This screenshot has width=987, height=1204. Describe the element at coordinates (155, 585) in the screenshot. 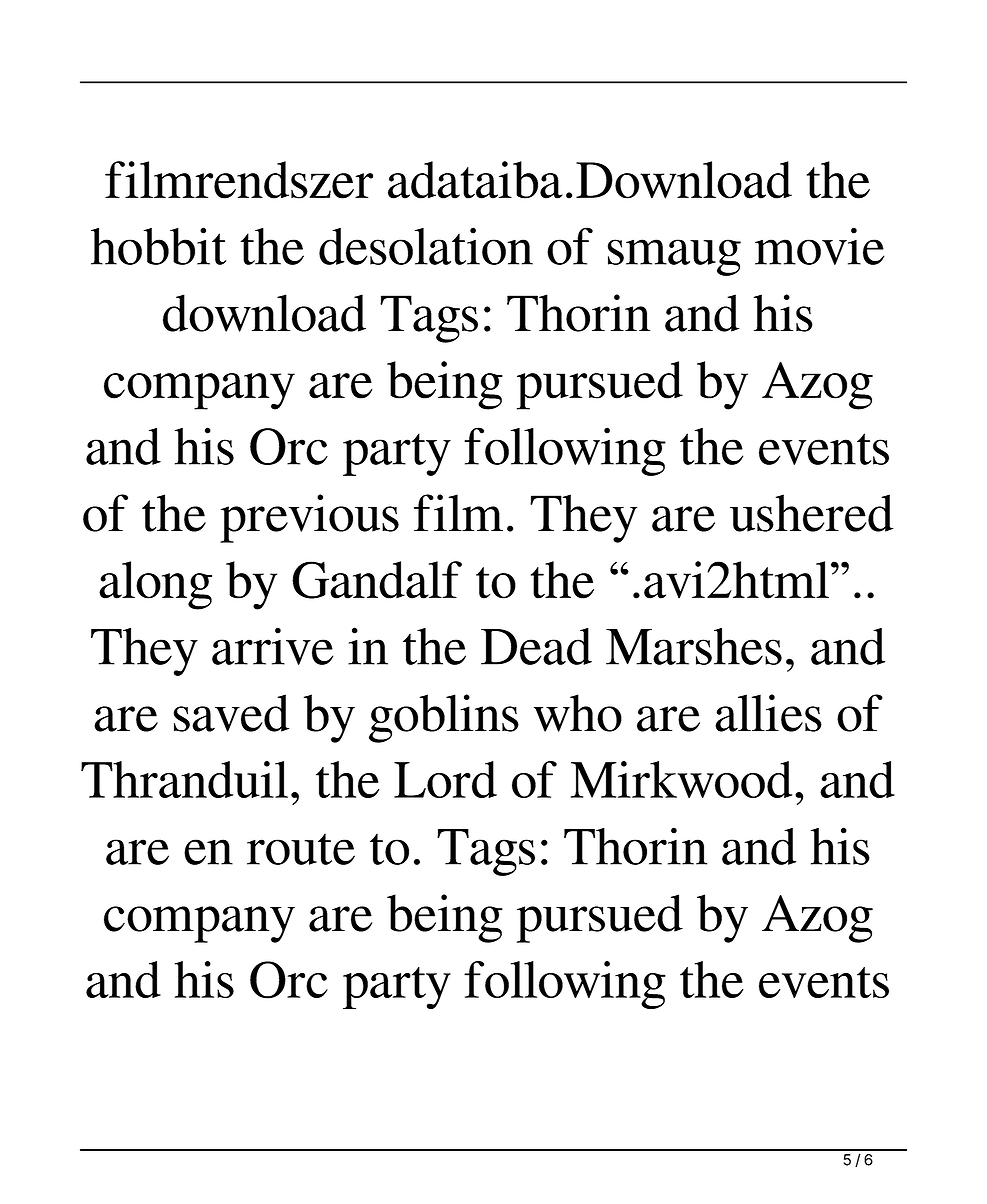

I see `along` at that location.
